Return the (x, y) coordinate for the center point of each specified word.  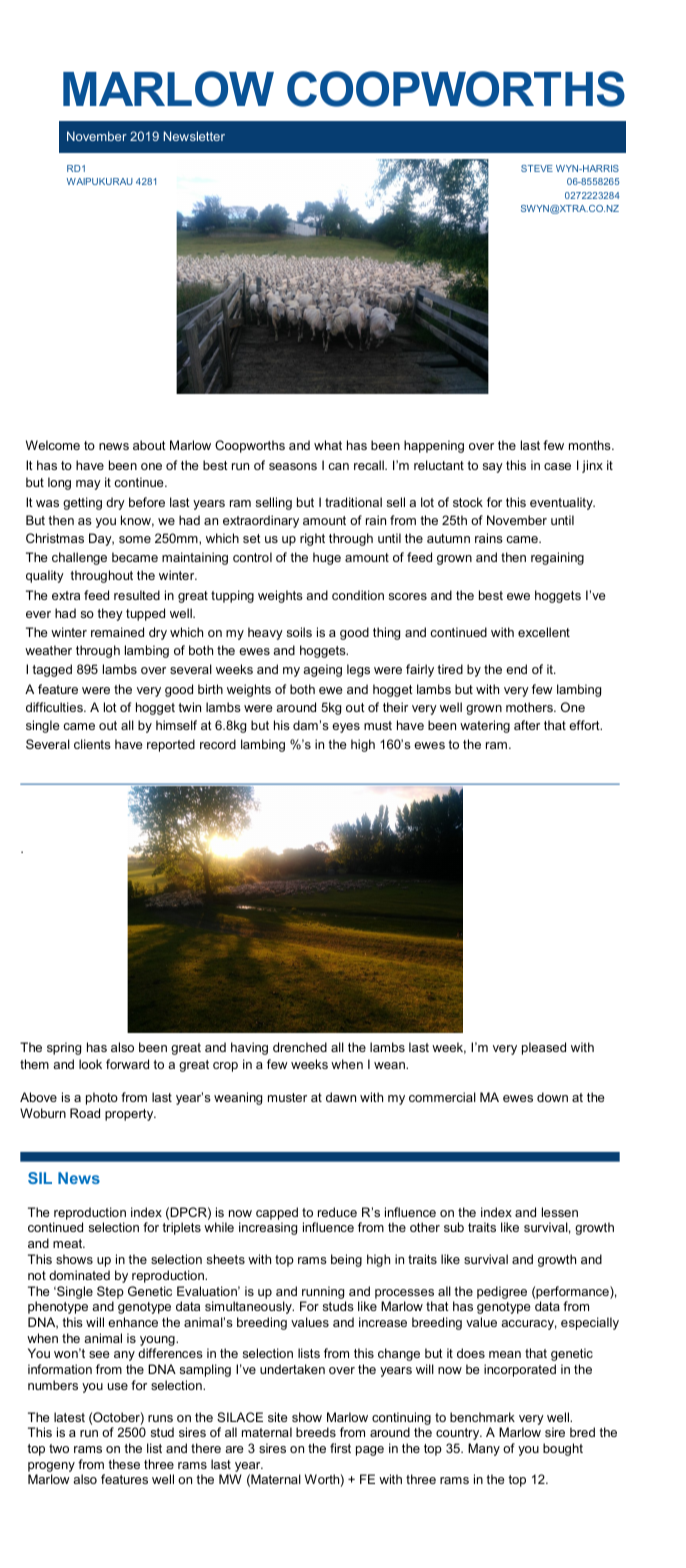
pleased (544, 1048)
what (328, 445)
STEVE (537, 168)
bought (563, 1449)
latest (69, 1417)
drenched (300, 1047)
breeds (316, 1432)
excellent (544, 632)
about (149, 445)
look (90, 1064)
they (110, 614)
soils (299, 632)
